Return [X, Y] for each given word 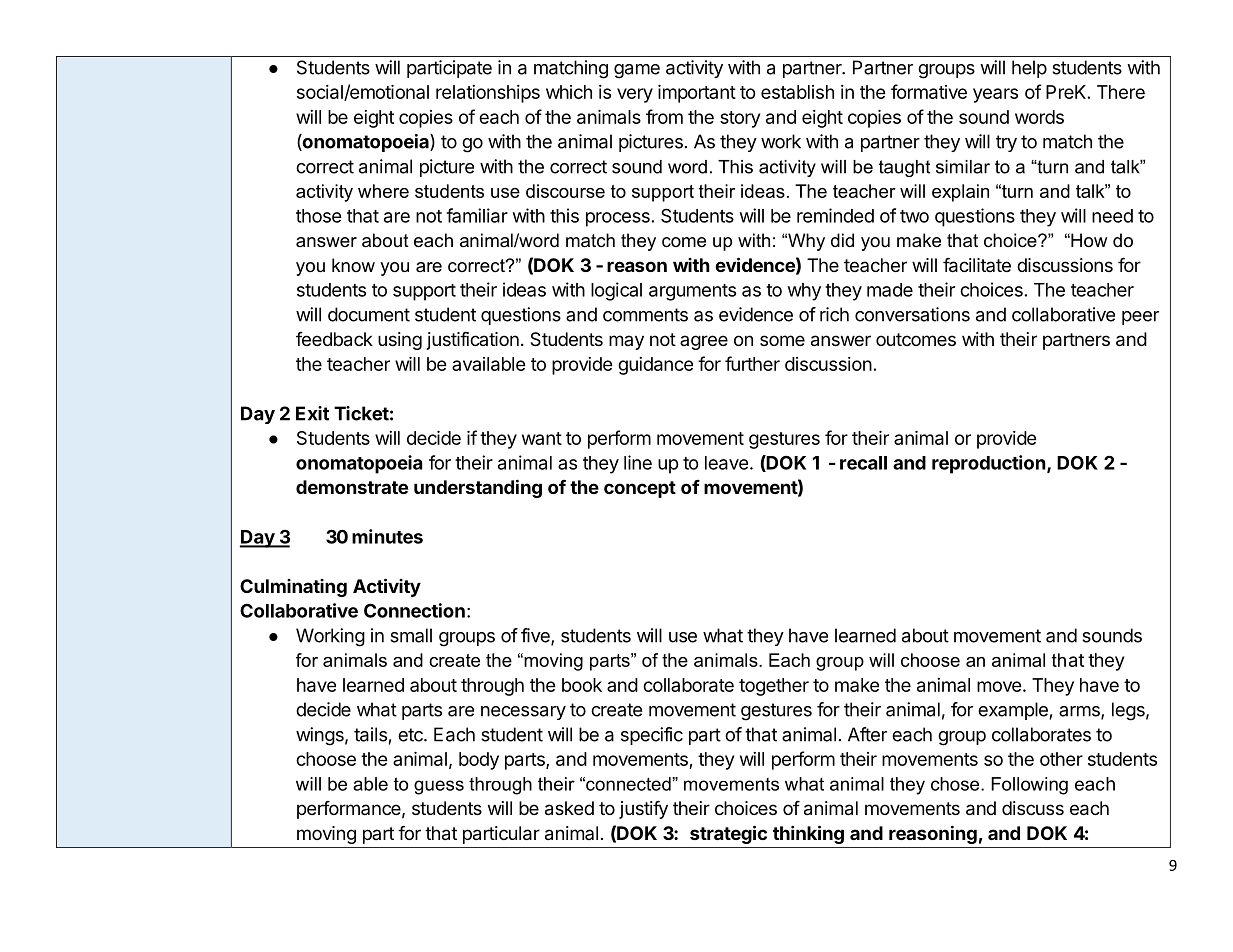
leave [726, 463]
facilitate [977, 265]
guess [439, 787]
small [411, 635]
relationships [488, 94]
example [1013, 711]
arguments [692, 292]
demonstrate [352, 487]
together [774, 687]
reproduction [989, 464]
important [697, 94]
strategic [728, 834]
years [995, 95]
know [353, 265]
